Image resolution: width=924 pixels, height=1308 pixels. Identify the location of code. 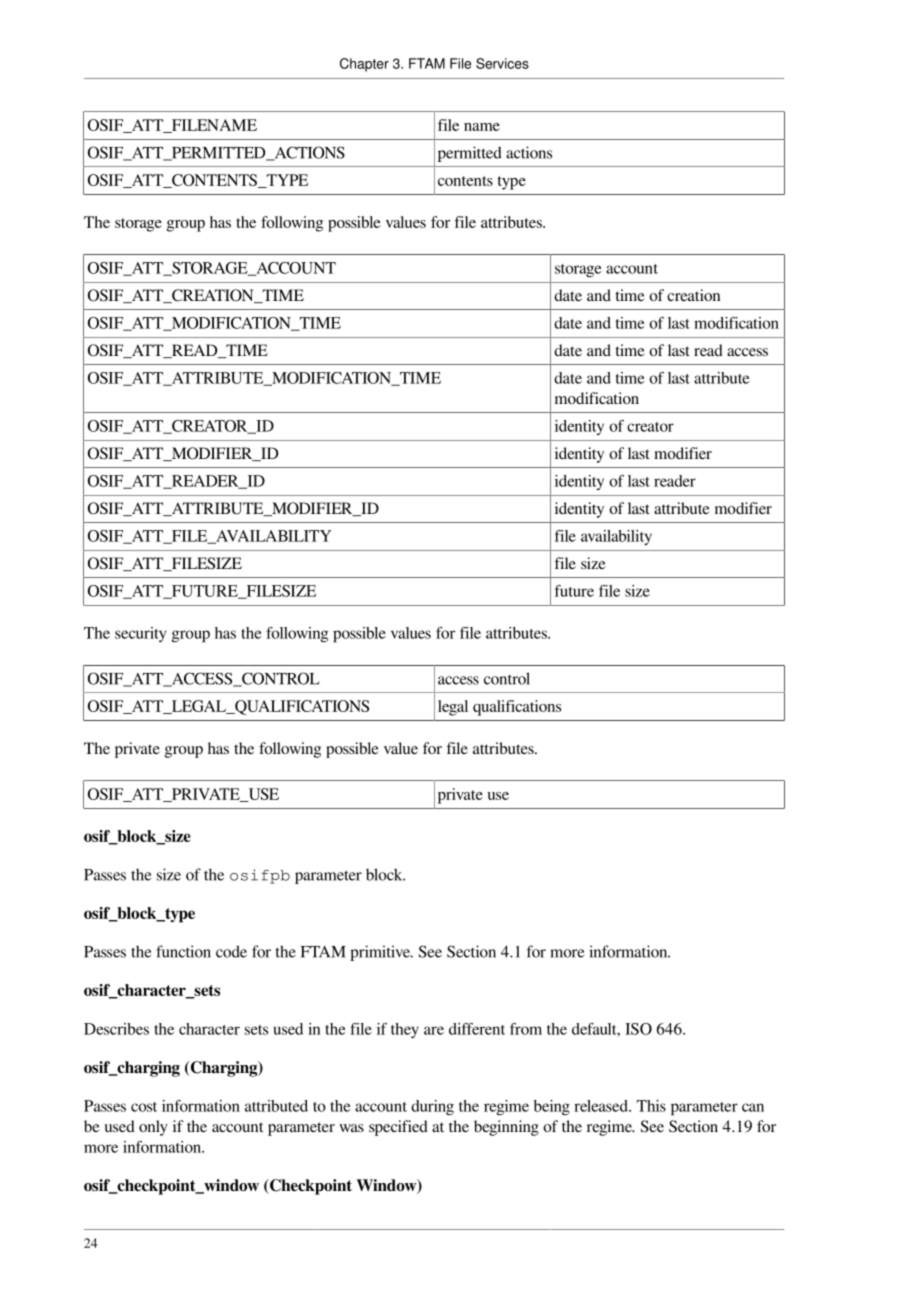
(231, 951).
